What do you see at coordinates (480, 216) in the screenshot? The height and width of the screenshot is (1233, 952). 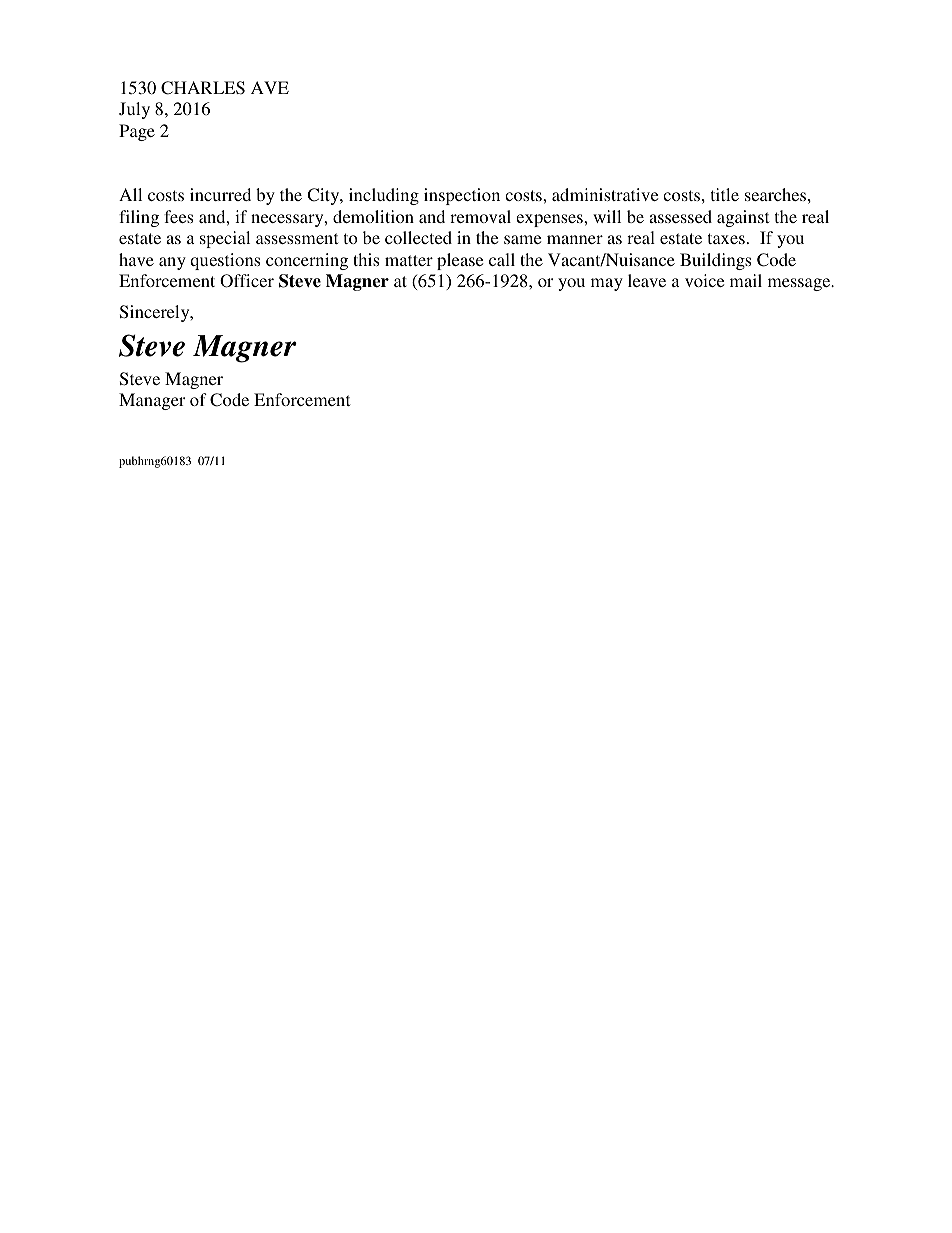 I see `removal` at bounding box center [480, 216].
